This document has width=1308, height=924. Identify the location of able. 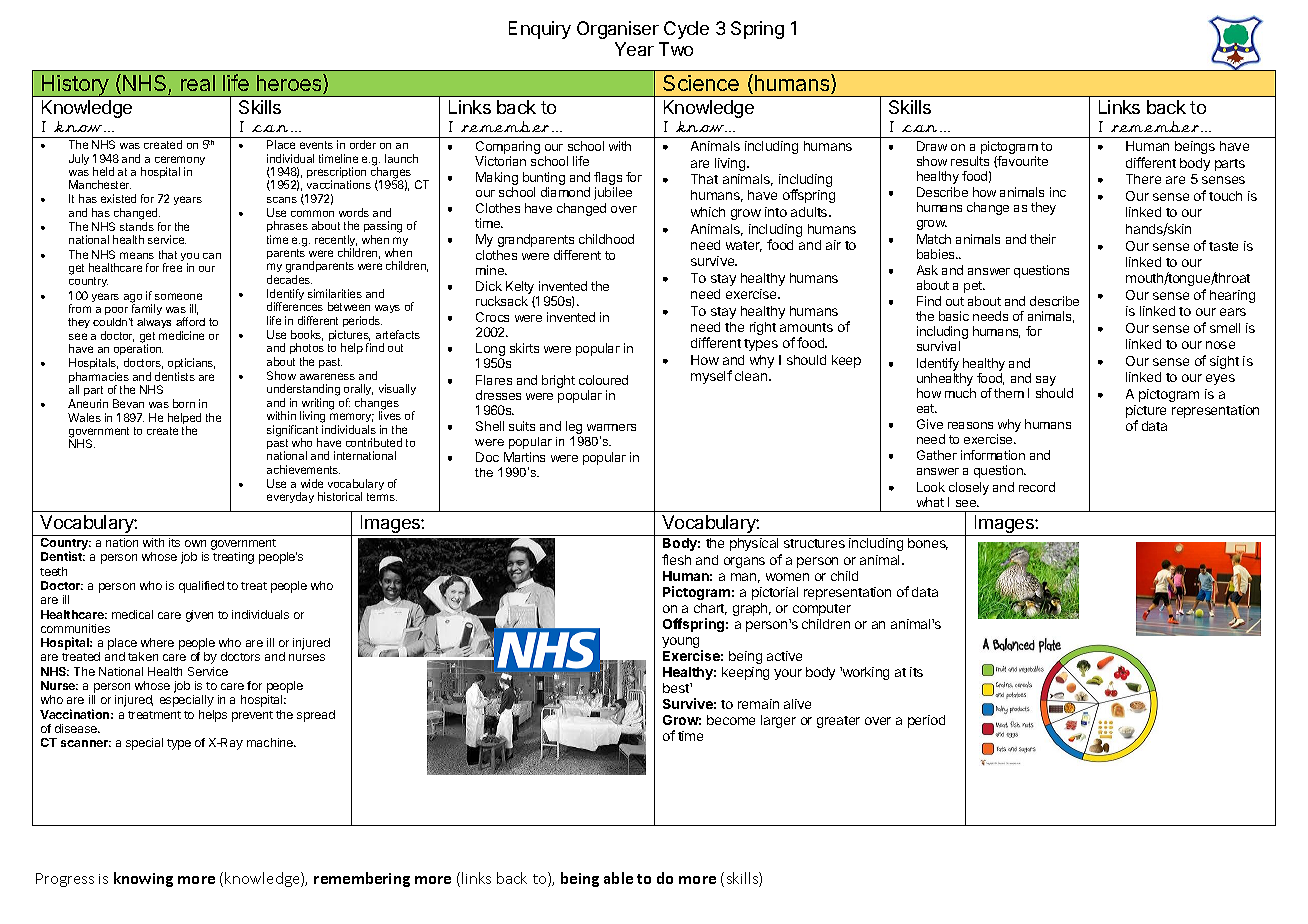
(618, 878).
